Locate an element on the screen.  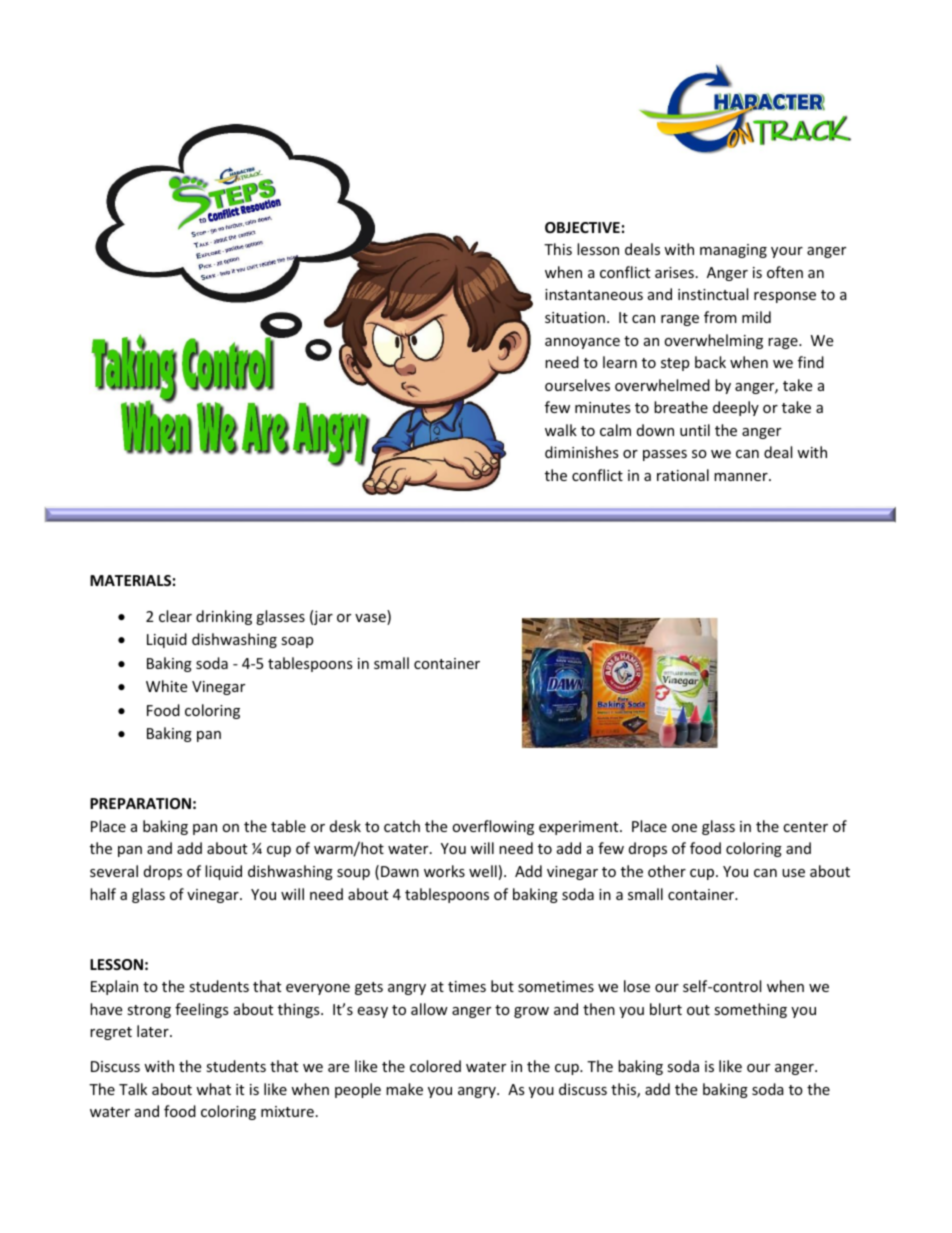
what is located at coordinates (213, 1089).
